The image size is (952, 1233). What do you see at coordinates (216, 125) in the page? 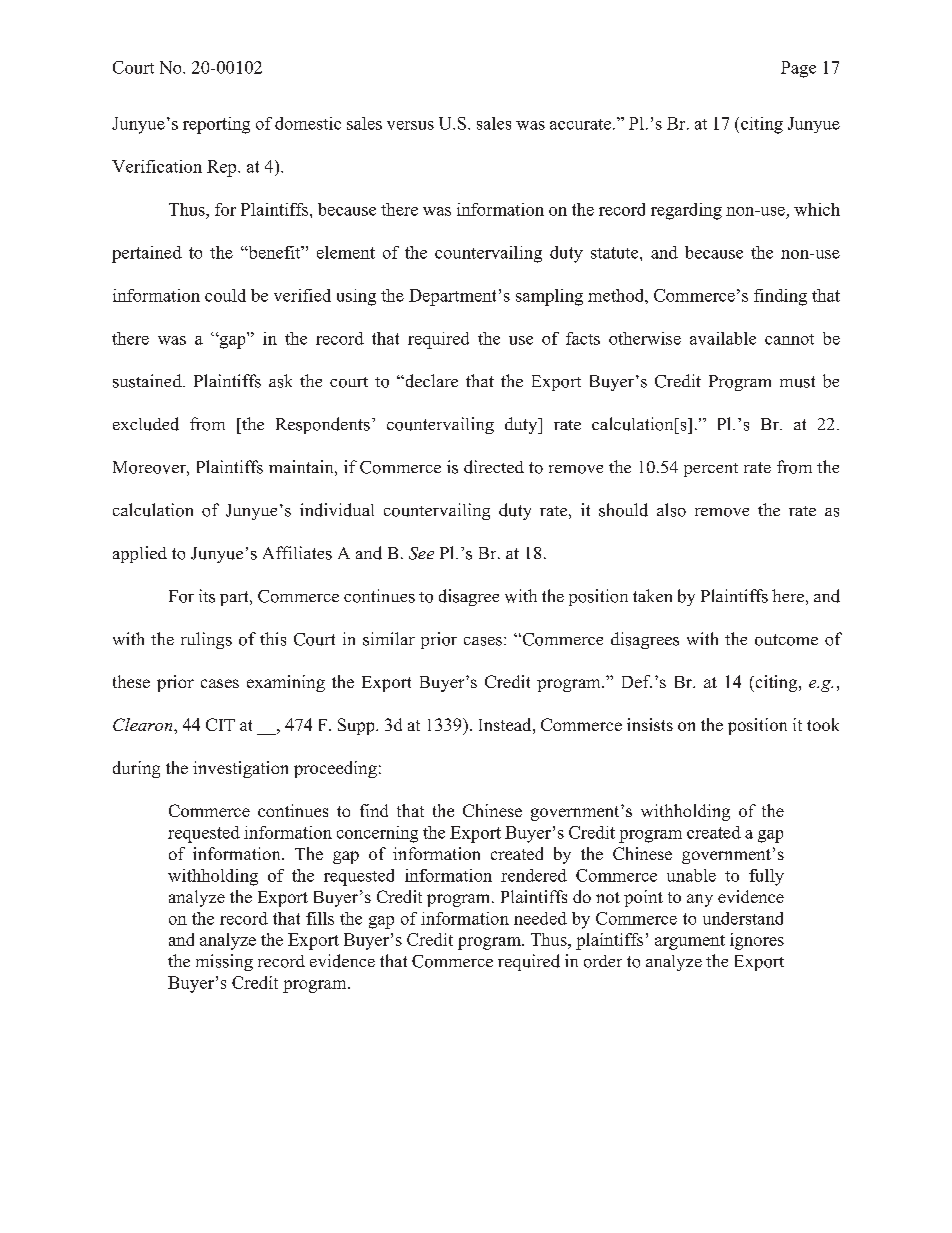
I see `reporting` at bounding box center [216, 125].
